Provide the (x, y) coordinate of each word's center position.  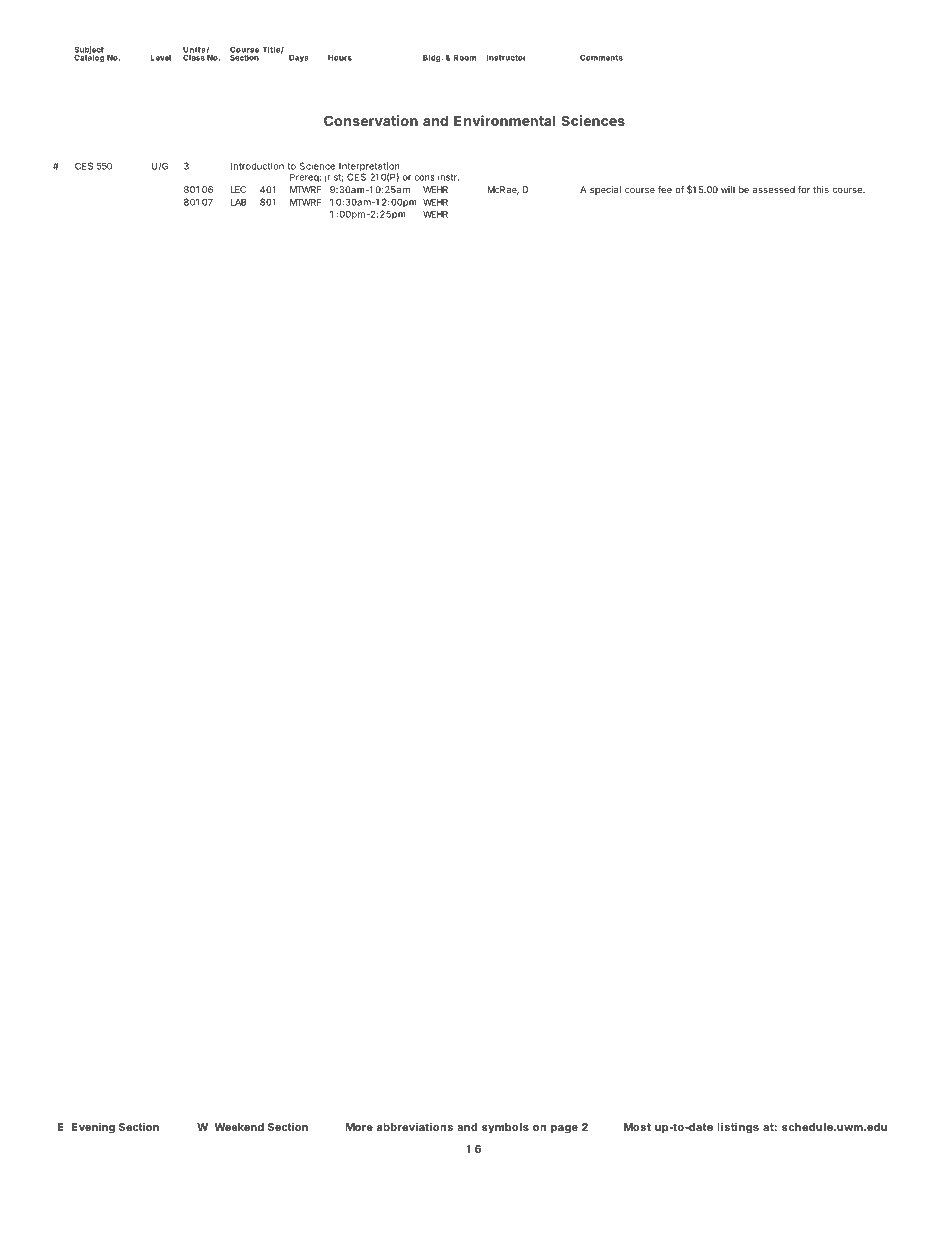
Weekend (239, 1127)
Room (465, 58)
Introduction (257, 166)
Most (637, 1127)
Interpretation (369, 168)
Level (161, 58)
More (359, 1127)
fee (665, 189)
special (605, 190)
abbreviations (415, 1126)
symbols (505, 1128)
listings (738, 1128)
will (728, 189)
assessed (774, 189)
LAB (239, 202)
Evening (93, 1128)
